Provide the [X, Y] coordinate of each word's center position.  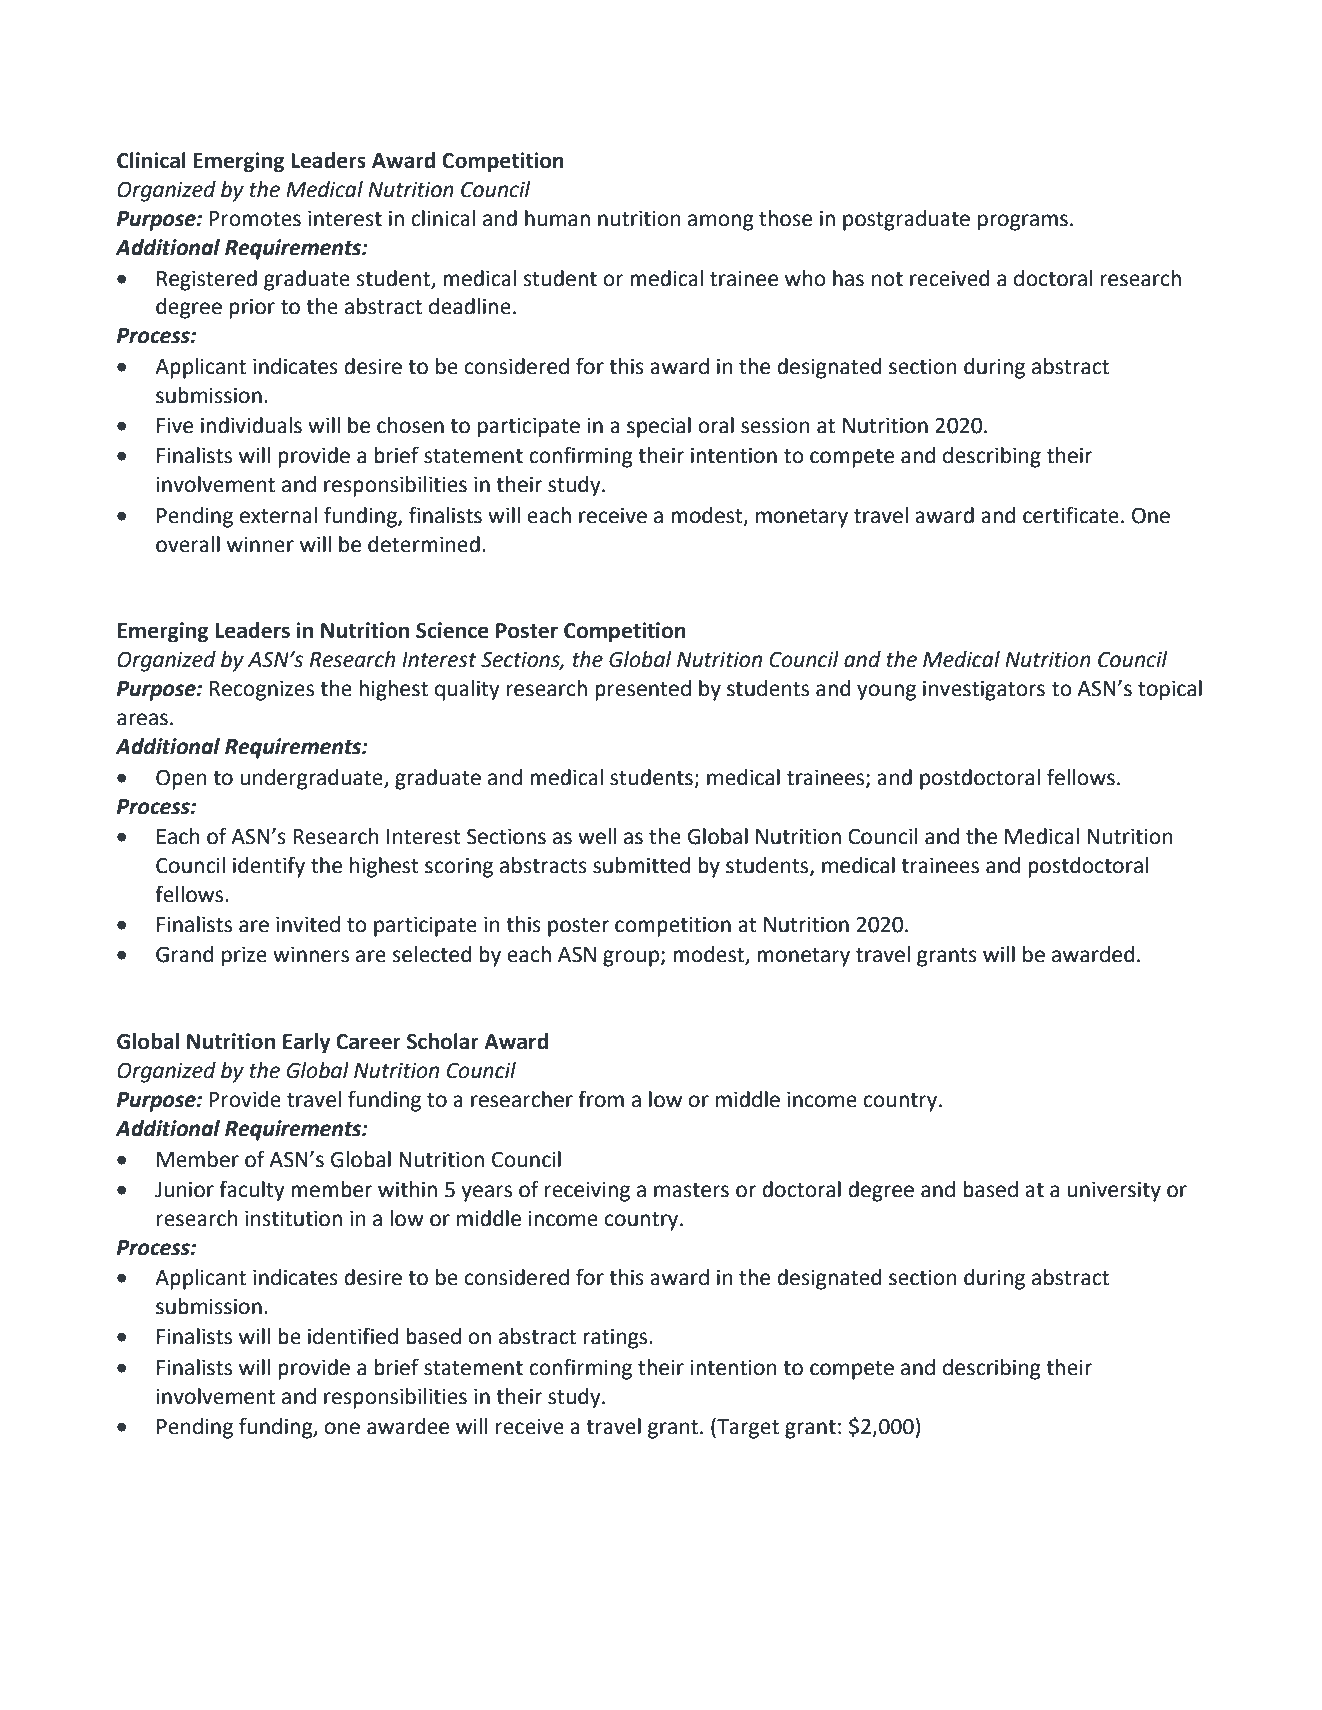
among [721, 222]
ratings [616, 1339]
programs [1023, 222]
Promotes [255, 219]
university [1114, 1192]
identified [353, 1336]
